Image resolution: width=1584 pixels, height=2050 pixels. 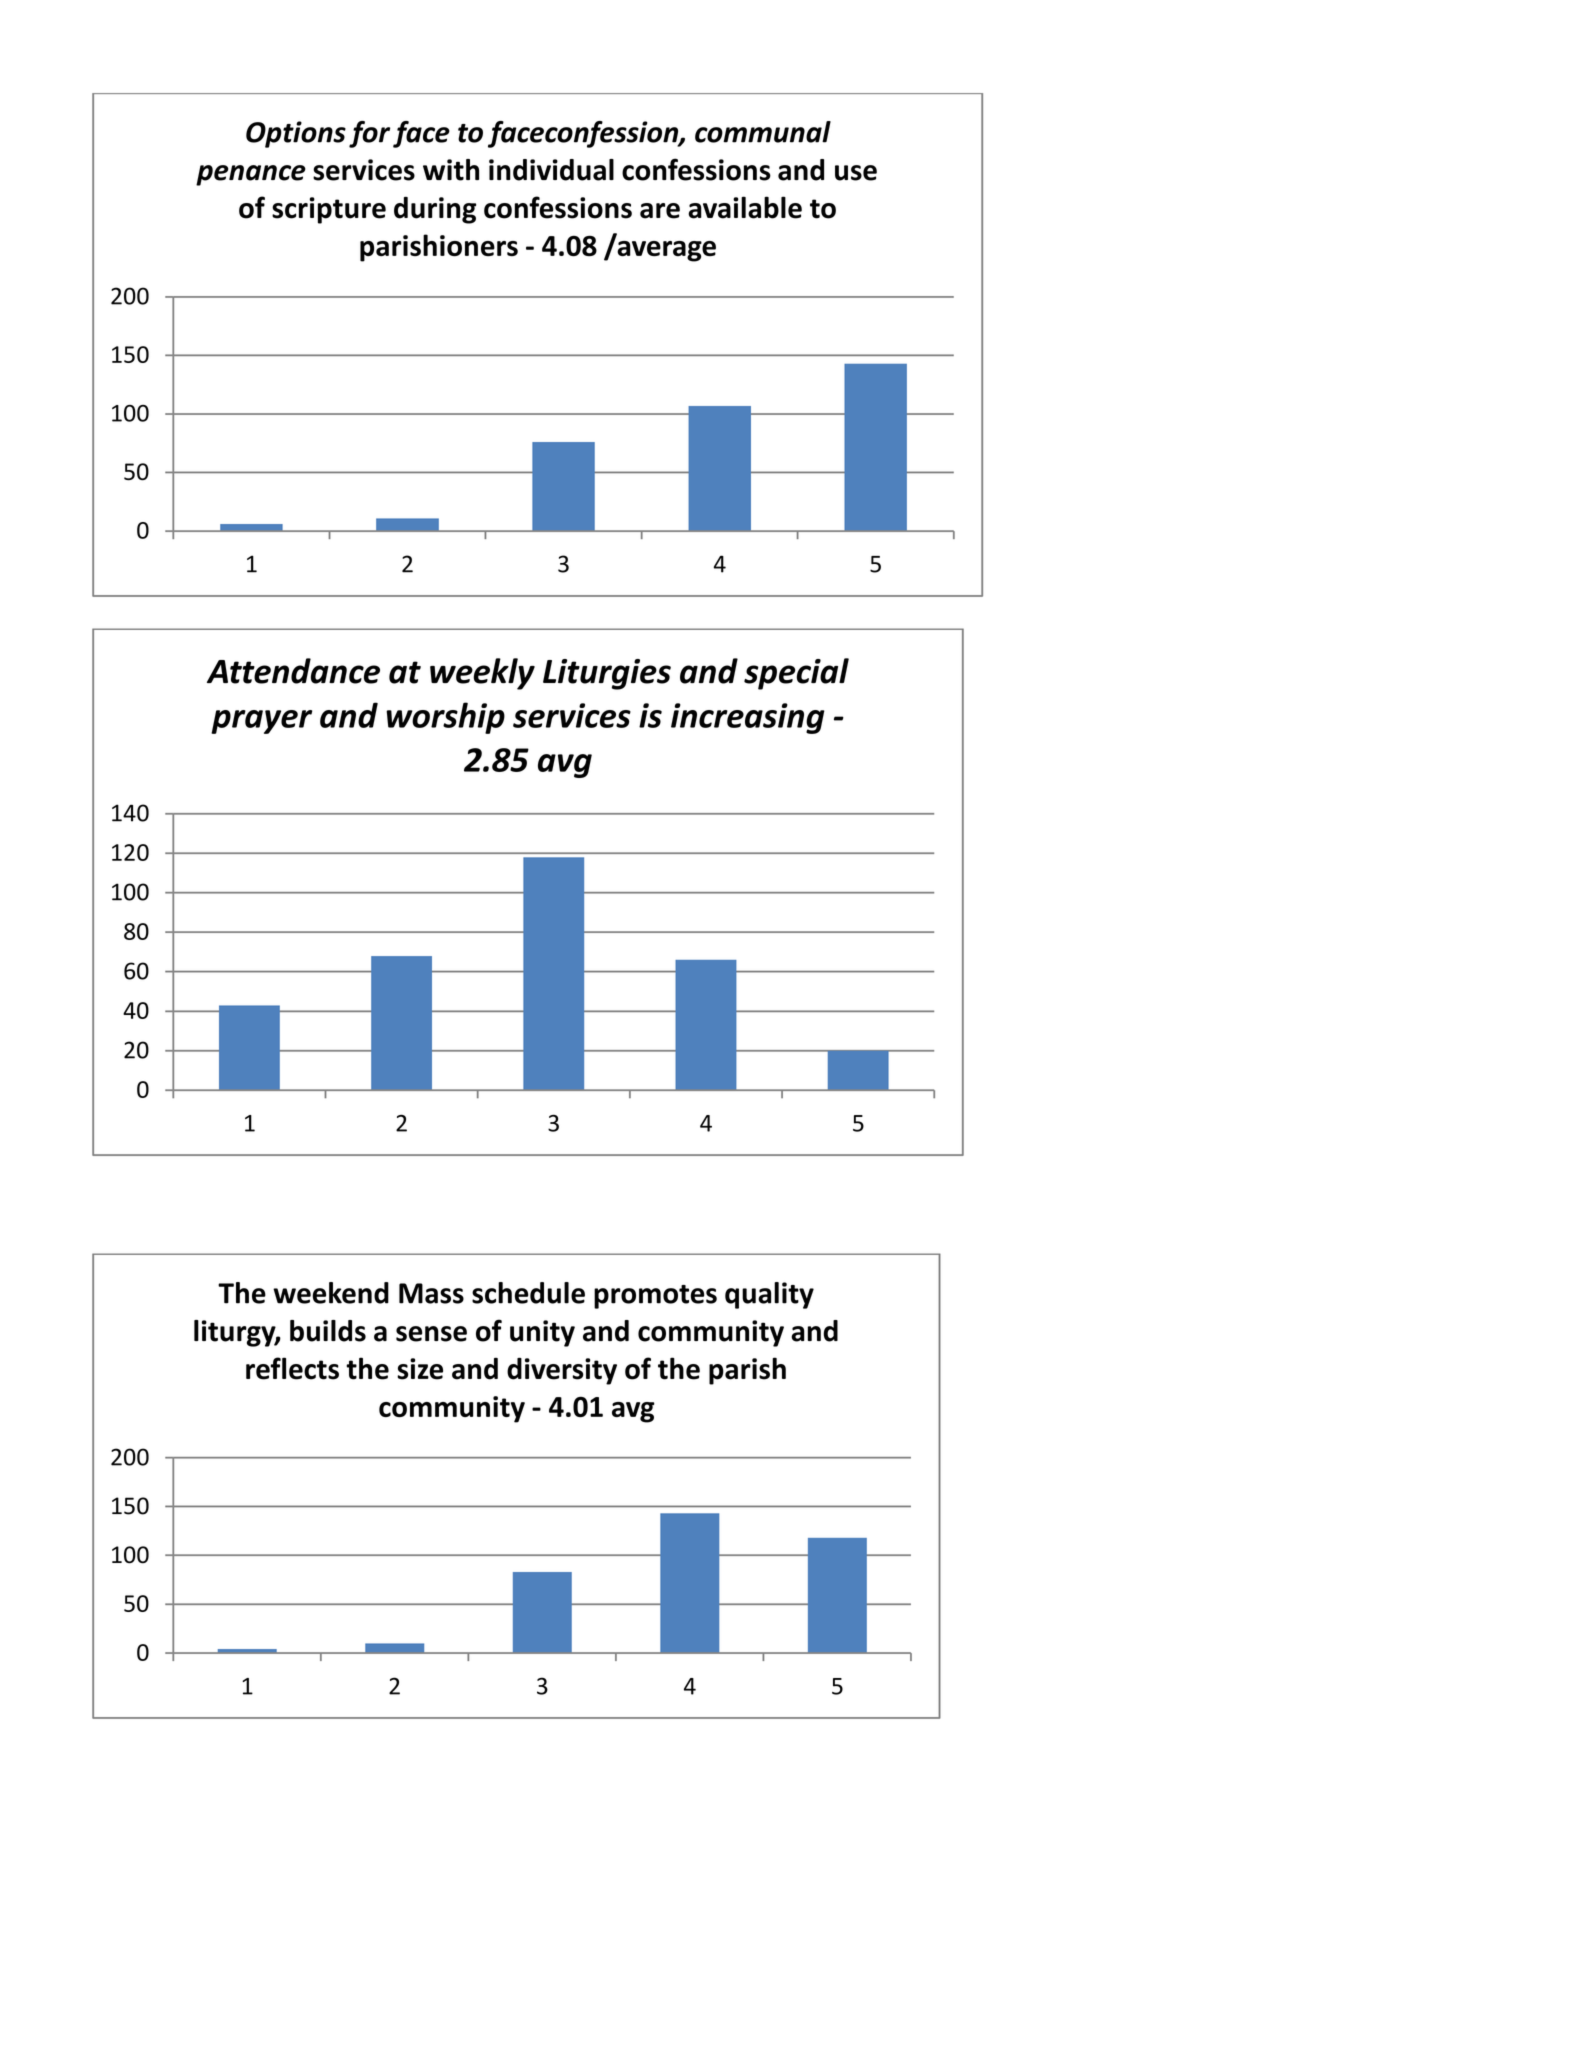 I want to click on Liturgies, so click(x=607, y=674).
